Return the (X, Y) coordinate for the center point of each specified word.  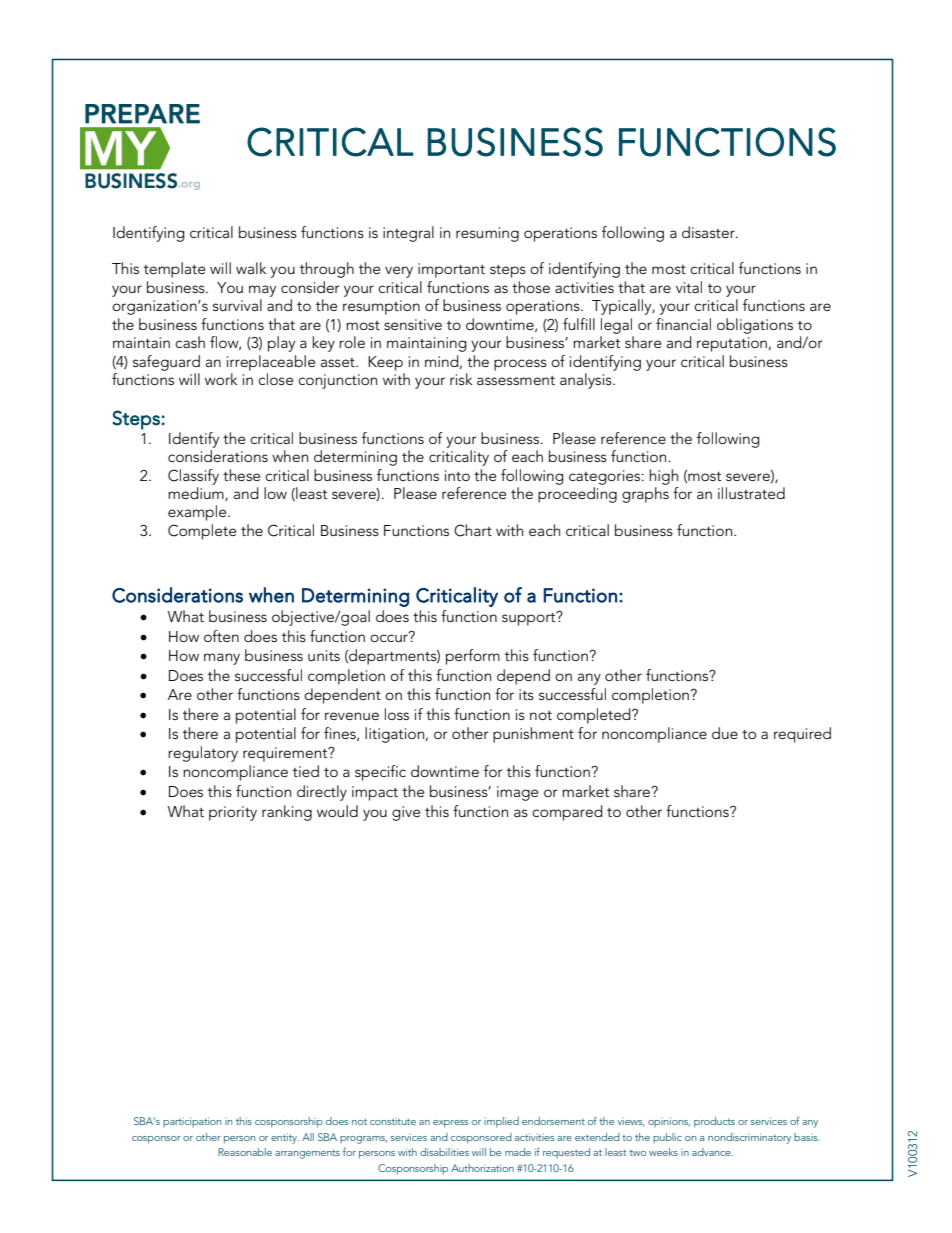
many (222, 659)
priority (233, 813)
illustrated (751, 493)
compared (567, 813)
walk (251, 268)
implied (501, 1122)
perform (473, 657)
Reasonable (245, 1152)
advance (712, 1152)
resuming (487, 234)
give (406, 813)
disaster (709, 232)
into (457, 475)
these (241, 475)
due (725, 733)
